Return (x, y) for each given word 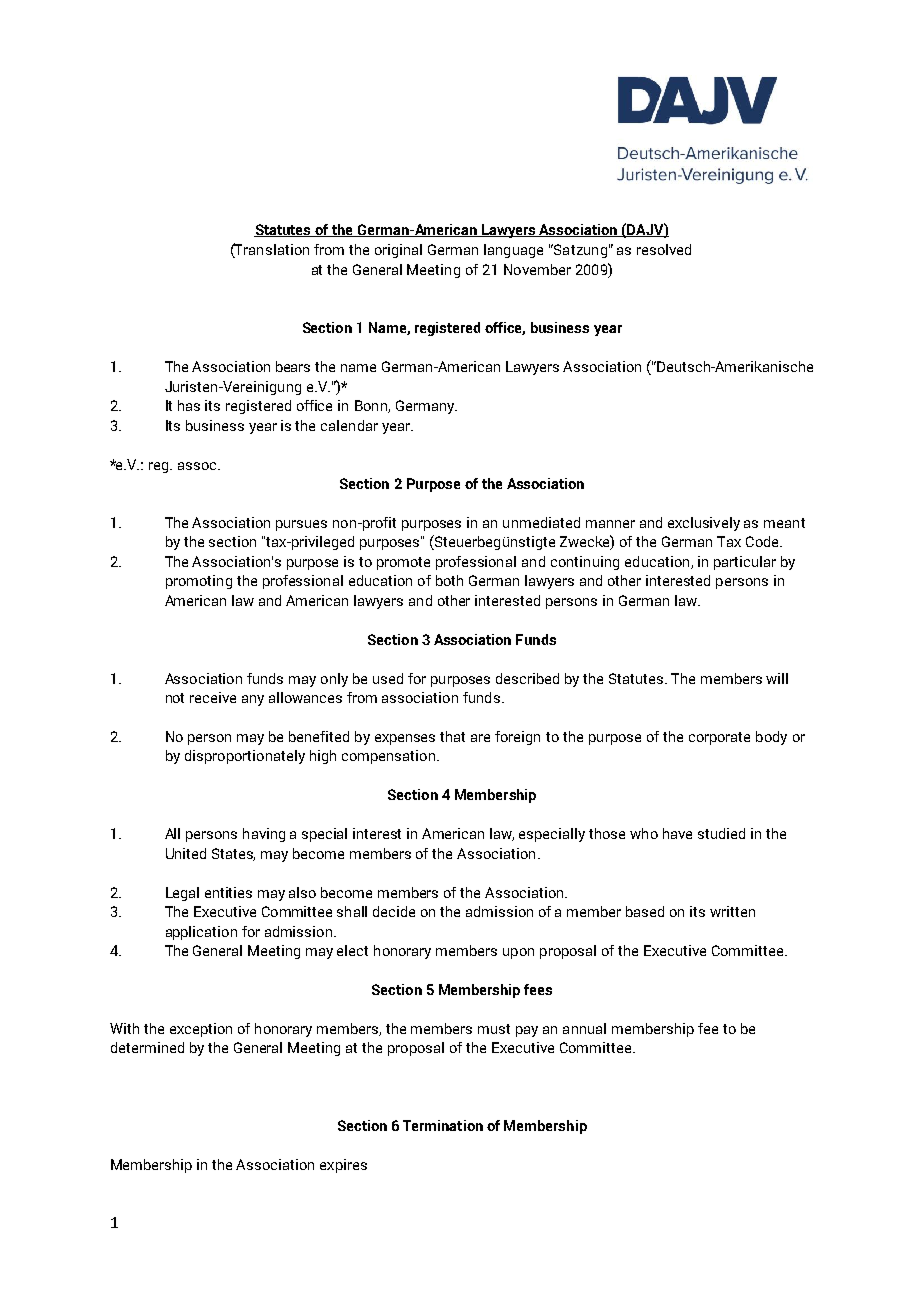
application (201, 933)
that (452, 736)
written (732, 911)
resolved (664, 249)
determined (147, 1047)
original (398, 251)
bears (293, 366)
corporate (719, 738)
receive (213, 697)
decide (394, 911)
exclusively (704, 524)
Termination (443, 1125)
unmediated (541, 522)
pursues (301, 525)
